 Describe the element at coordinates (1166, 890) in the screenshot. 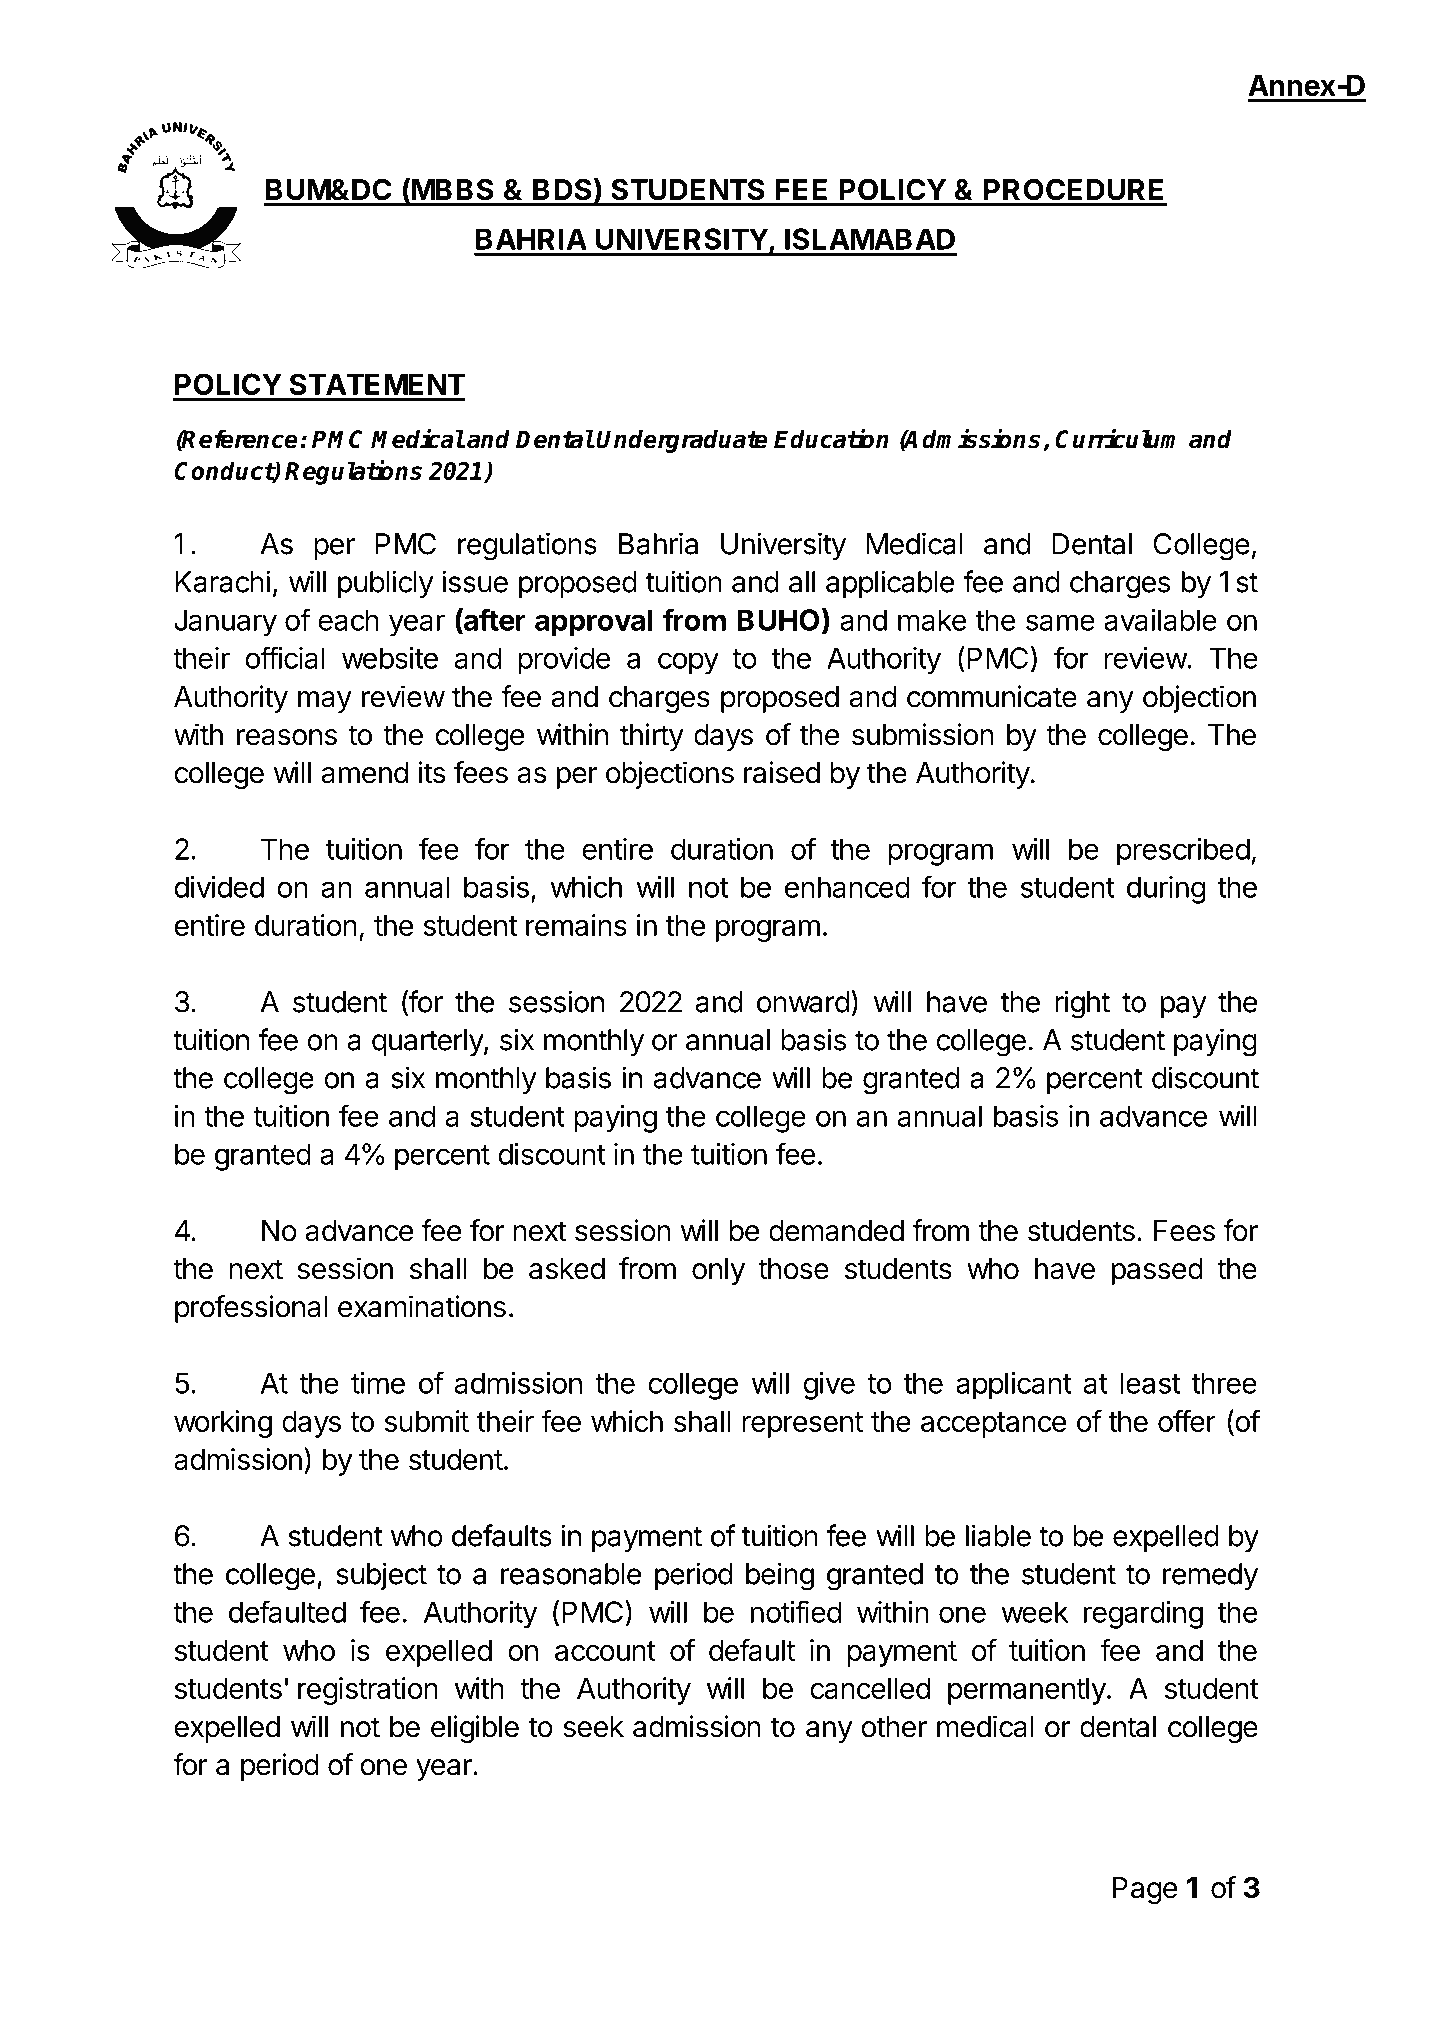

I see `during` at that location.
